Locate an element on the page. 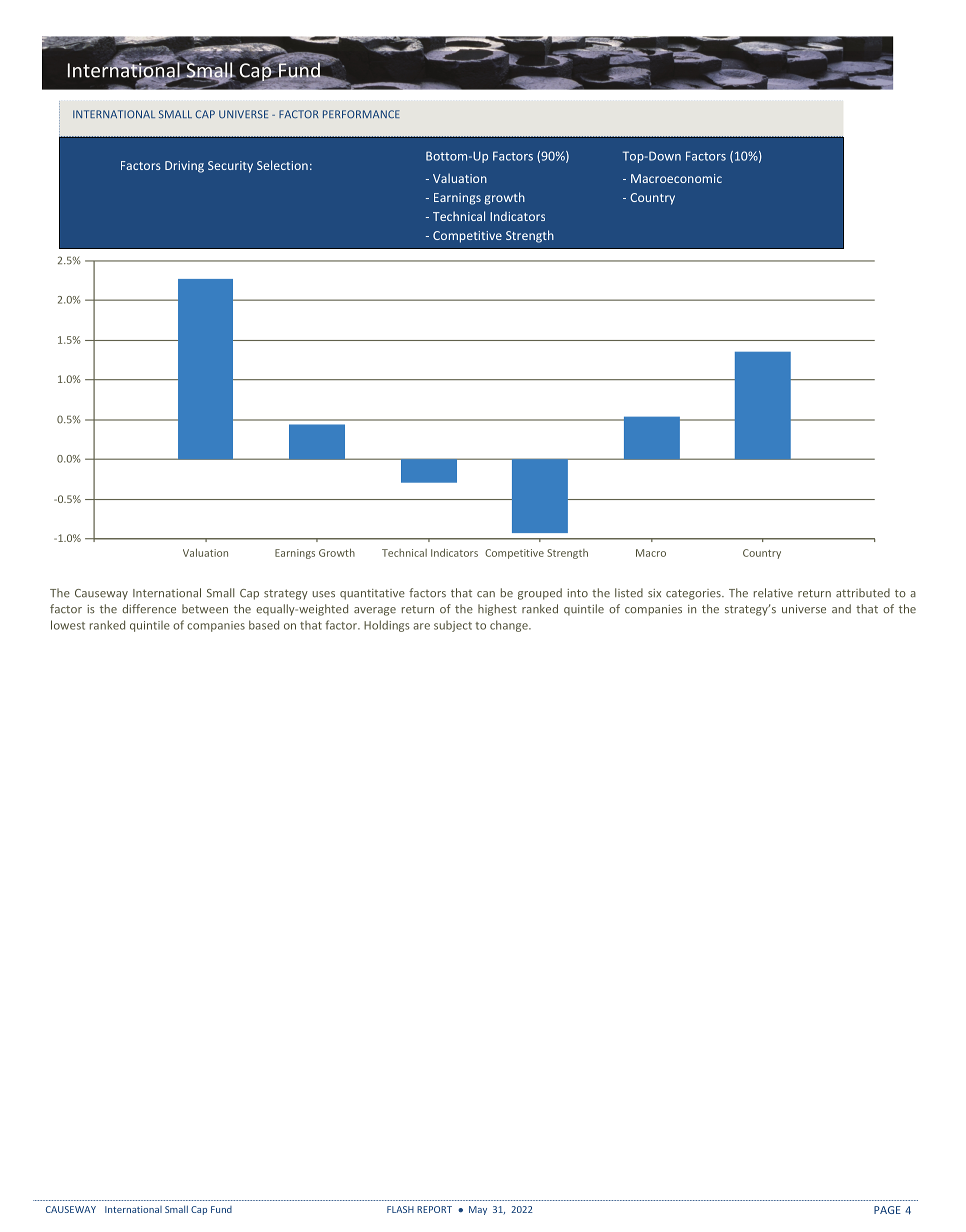  FLASH is located at coordinates (400, 1209).
